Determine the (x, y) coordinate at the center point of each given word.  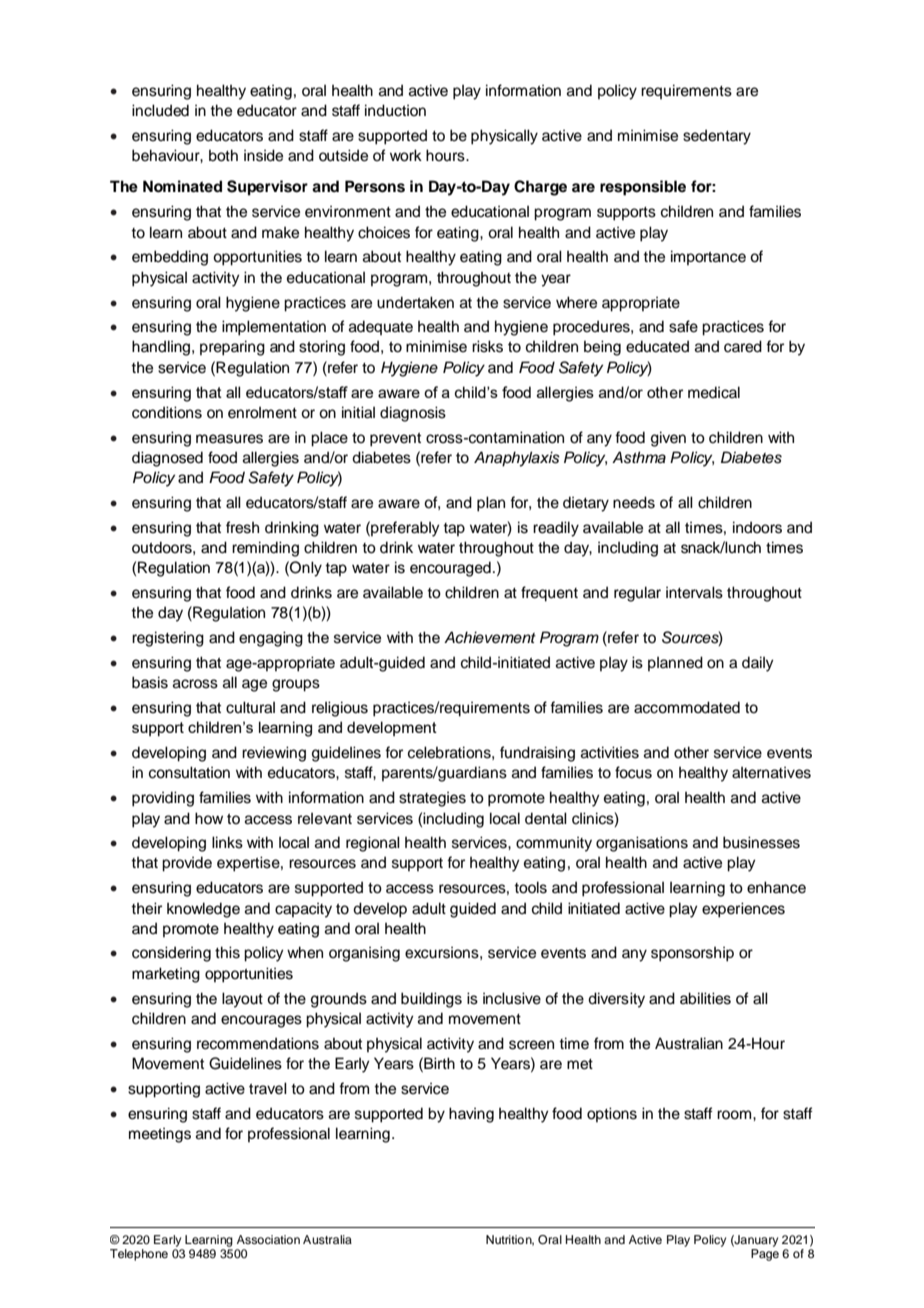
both (223, 155)
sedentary (717, 137)
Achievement (490, 637)
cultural (250, 707)
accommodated (687, 707)
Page (765, 1253)
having (471, 1115)
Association (268, 1239)
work (406, 155)
